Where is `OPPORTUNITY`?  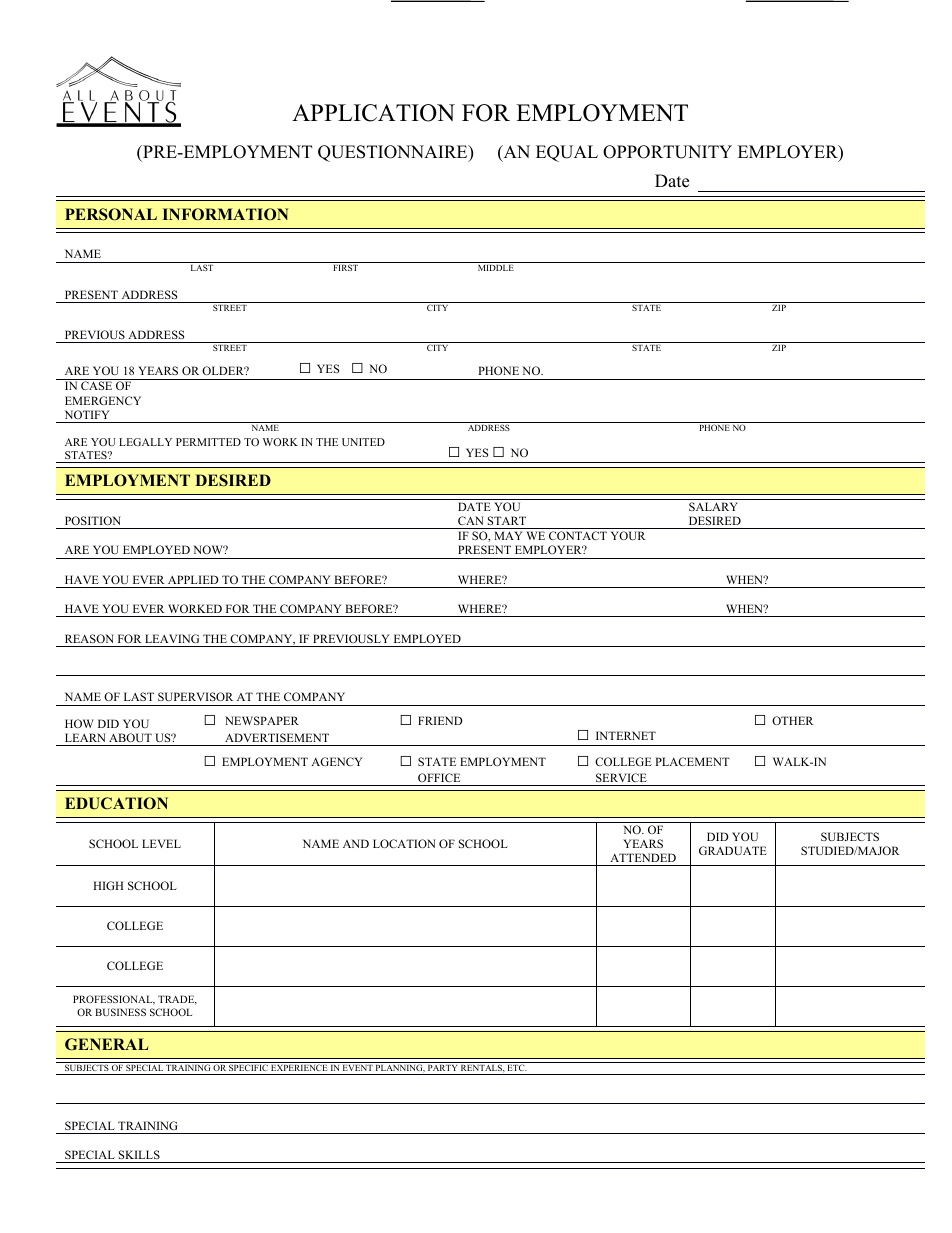
OPPORTUNITY is located at coordinates (667, 152).
